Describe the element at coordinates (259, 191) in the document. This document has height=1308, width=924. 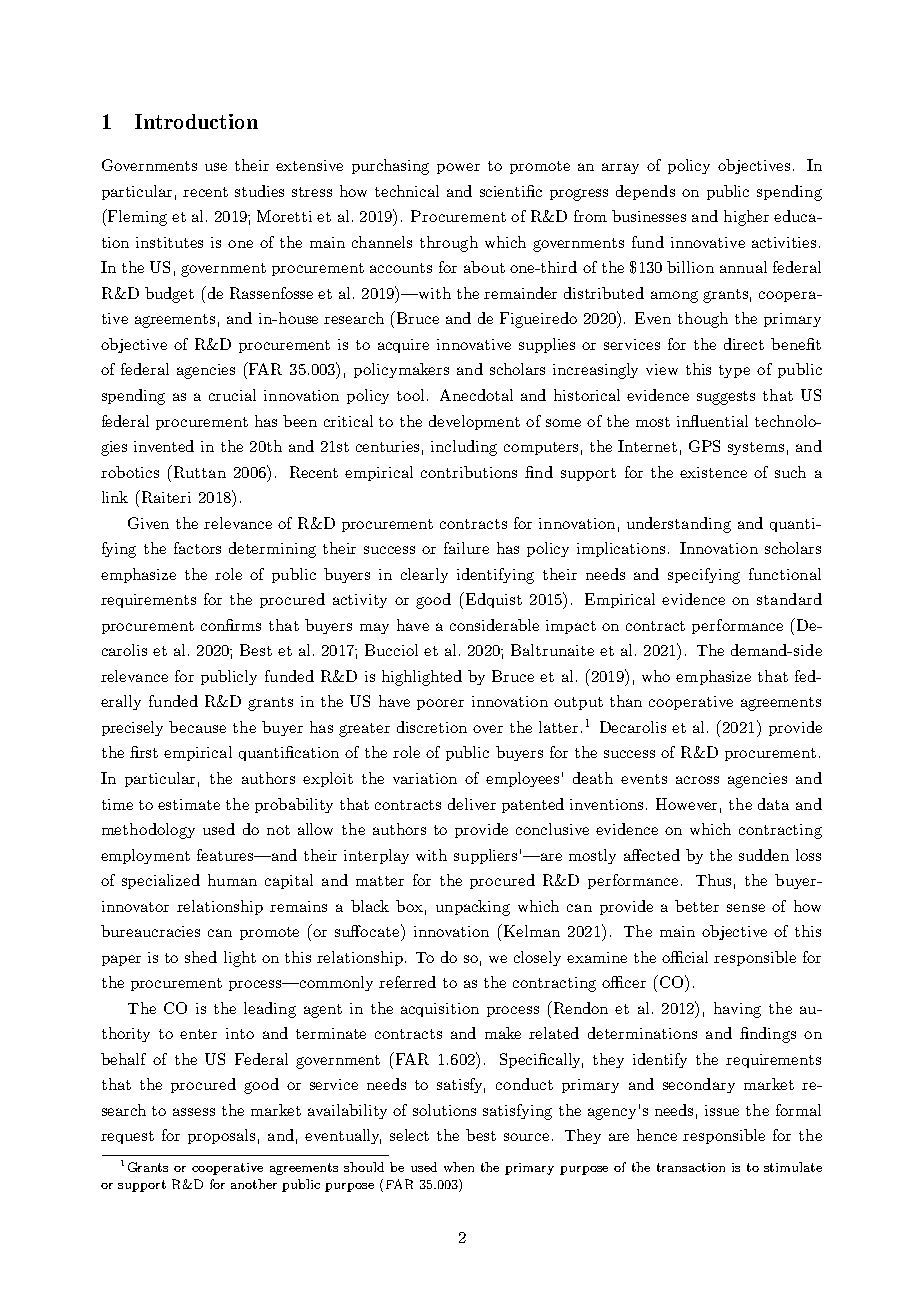
I see `studies` at that location.
